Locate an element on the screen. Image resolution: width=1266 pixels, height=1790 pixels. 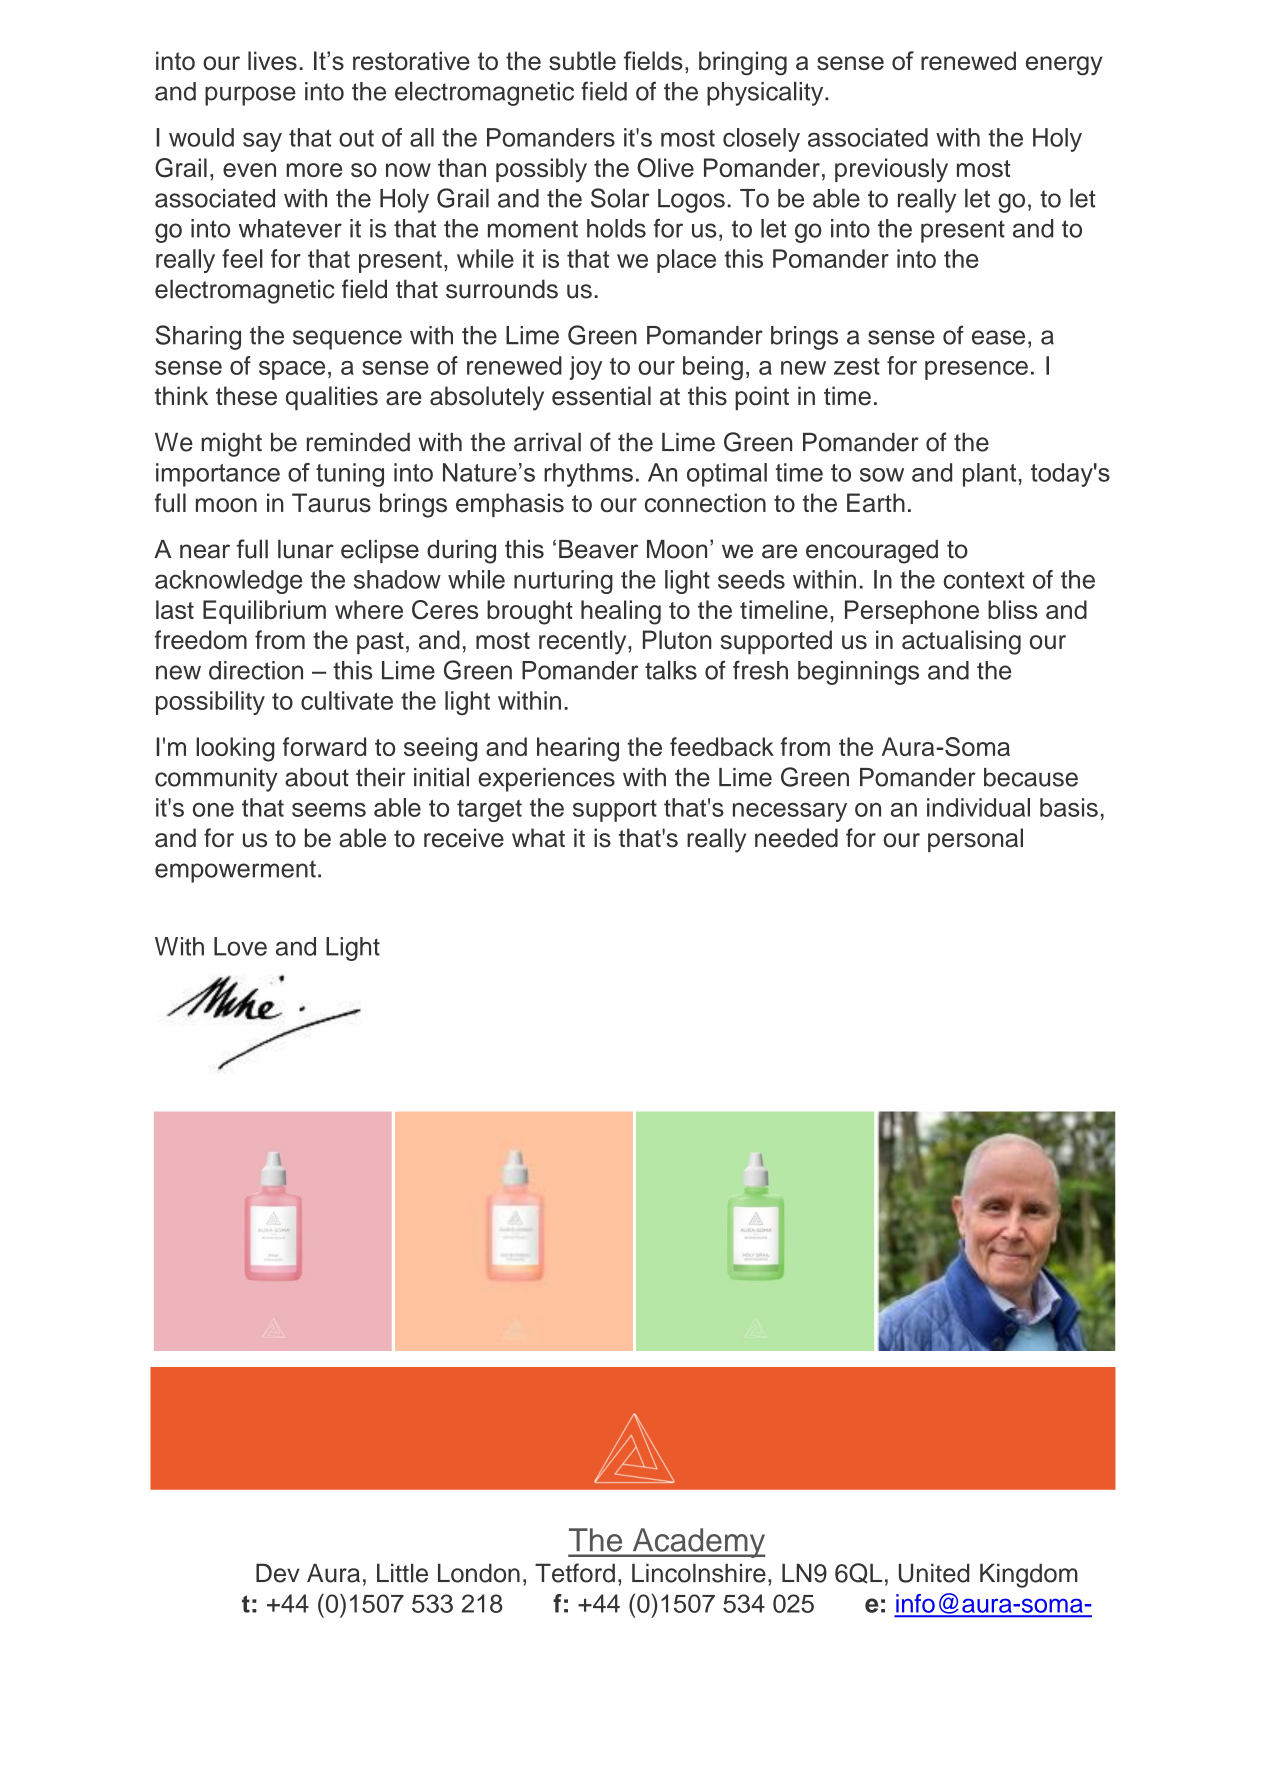
subtle is located at coordinates (582, 60).
